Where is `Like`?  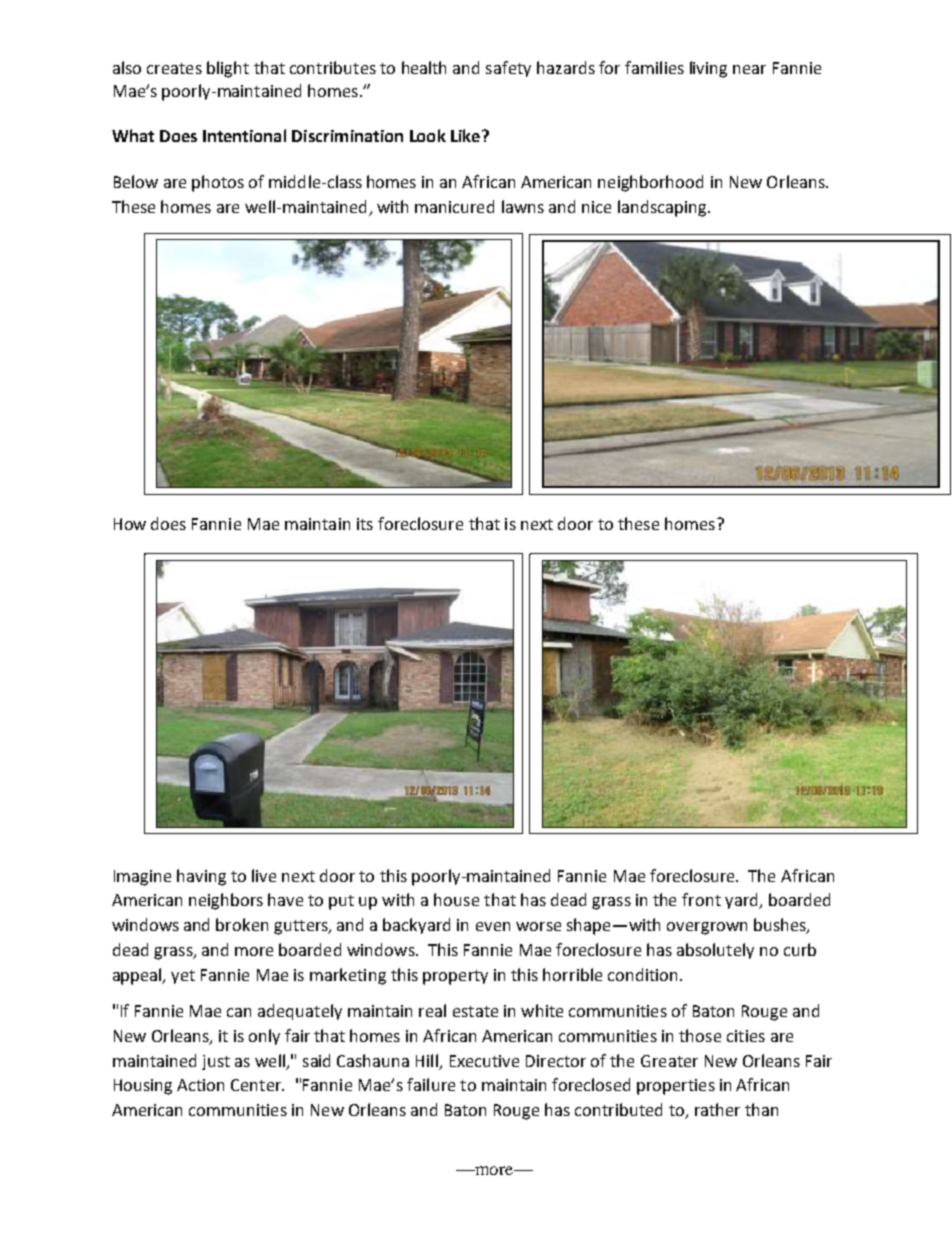
Like is located at coordinates (465, 135).
